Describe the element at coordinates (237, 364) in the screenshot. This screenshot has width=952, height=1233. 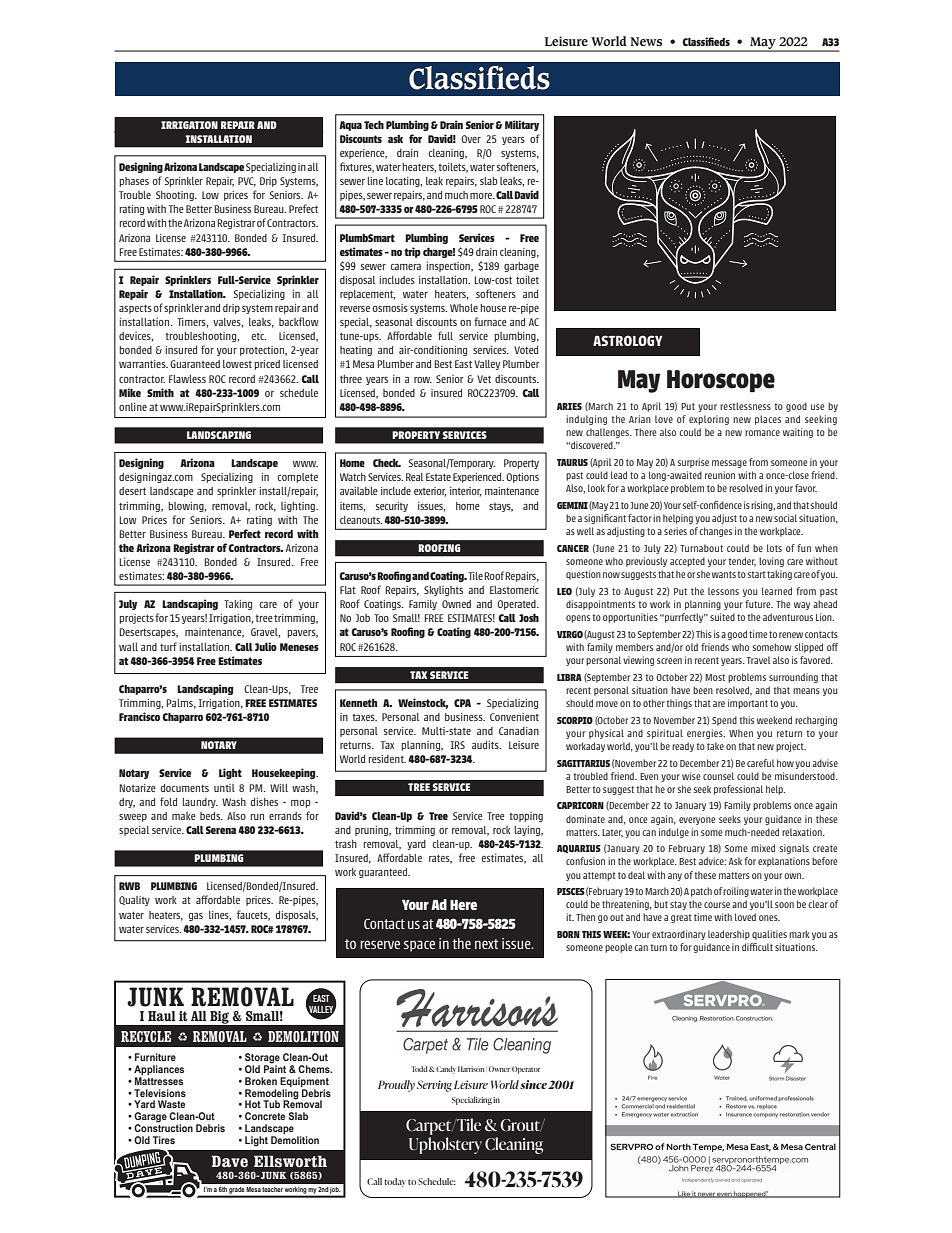
I see `lowest` at that location.
